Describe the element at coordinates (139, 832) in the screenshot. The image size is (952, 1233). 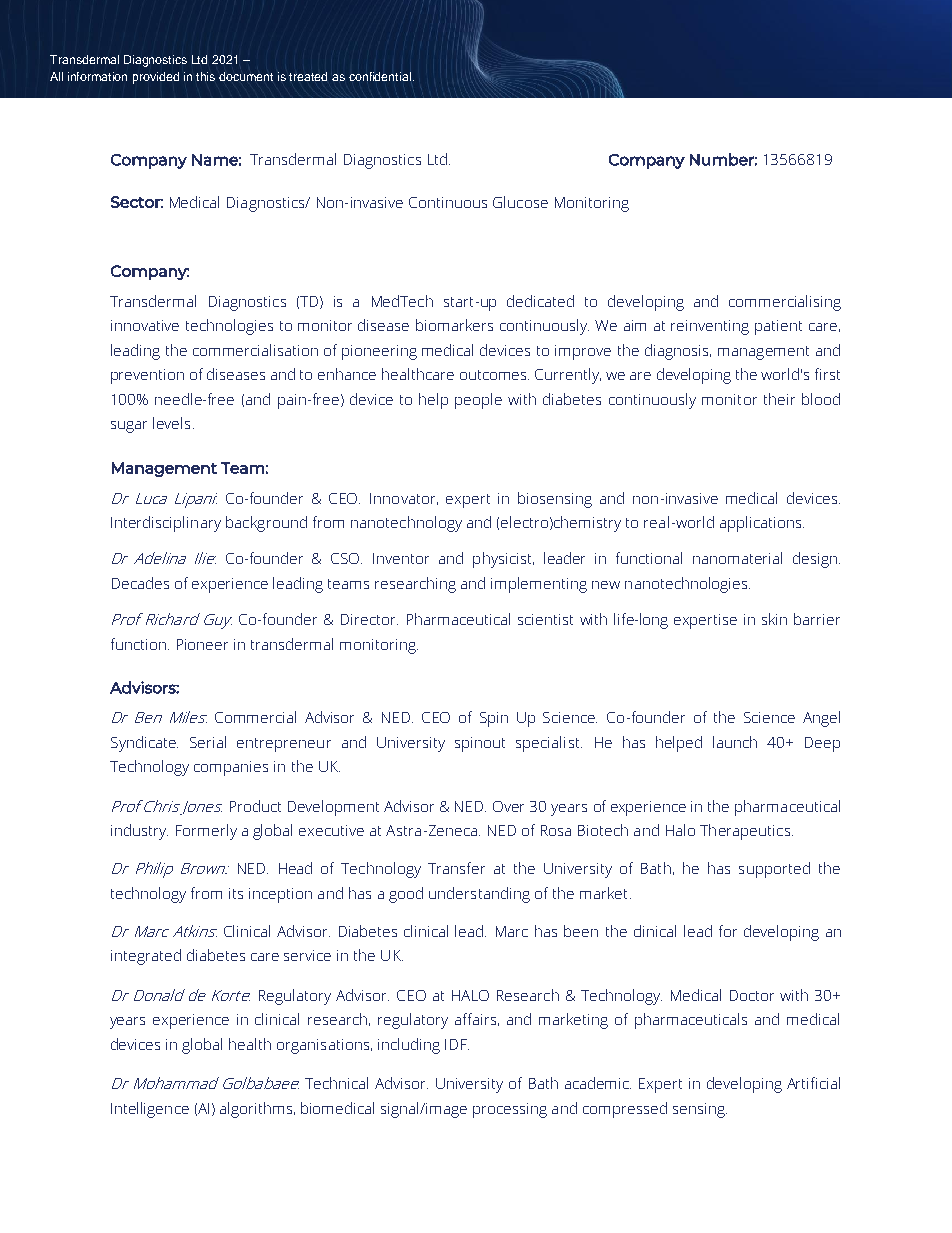
I see `industry` at that location.
